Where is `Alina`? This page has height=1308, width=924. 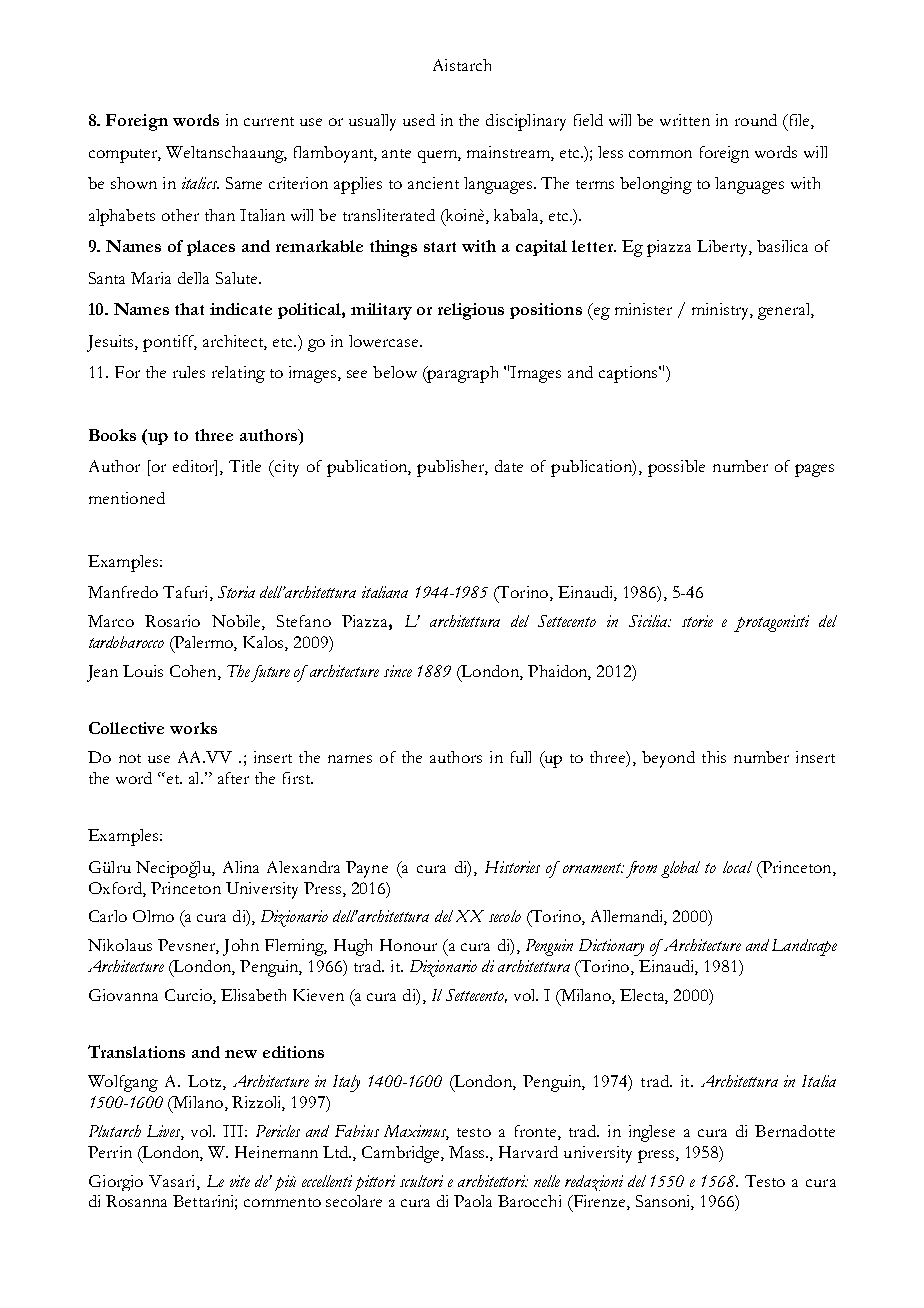
Alina is located at coordinates (241, 867).
